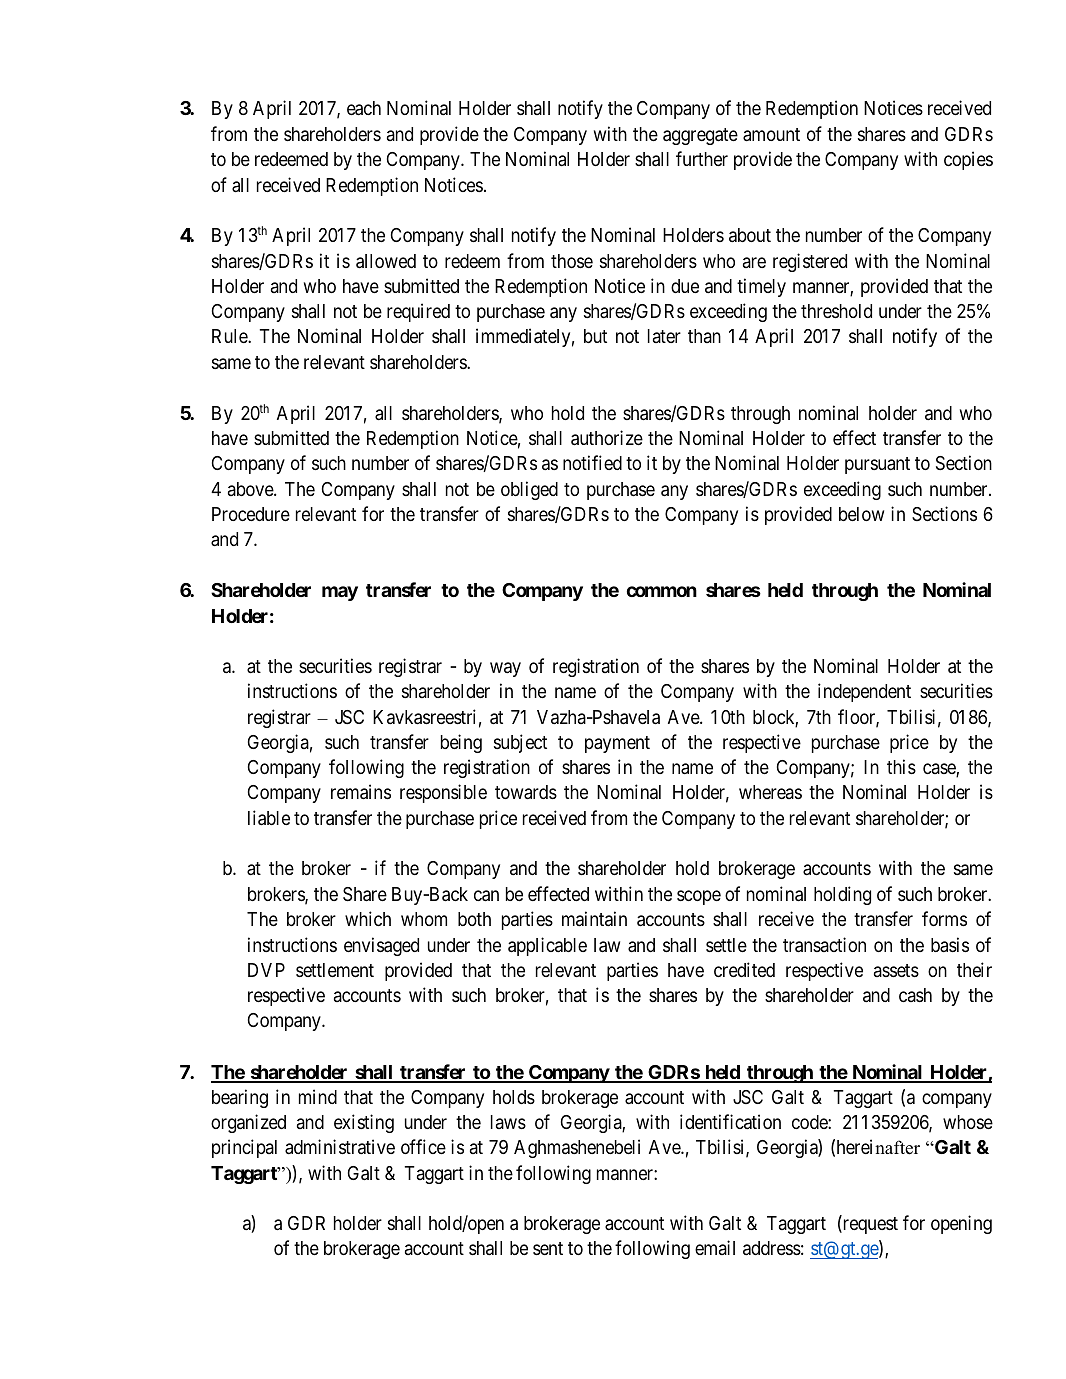  I want to click on copies, so click(968, 160).
